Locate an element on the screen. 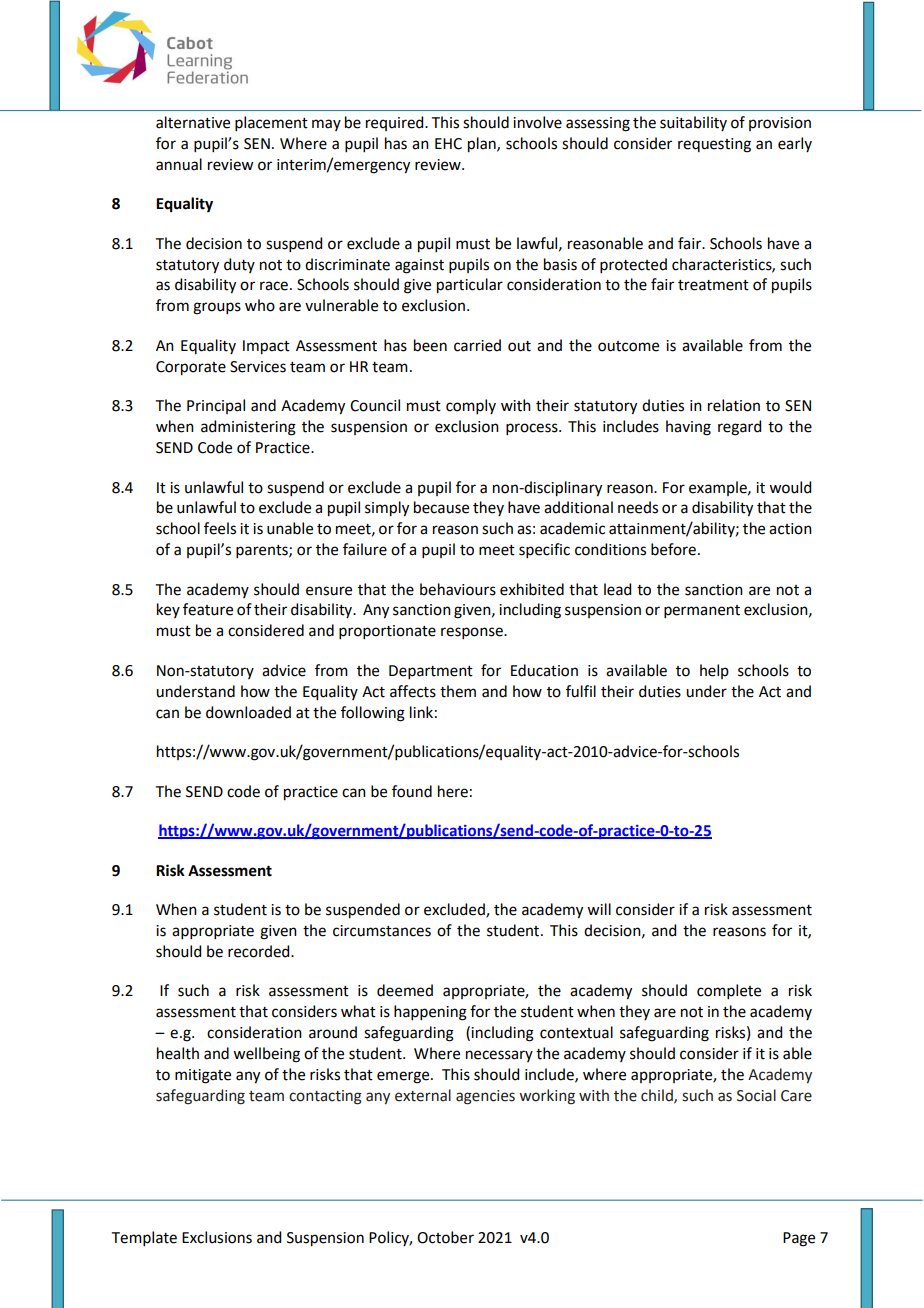 The height and width of the screenshot is (1308, 924). relation is located at coordinates (734, 405).
